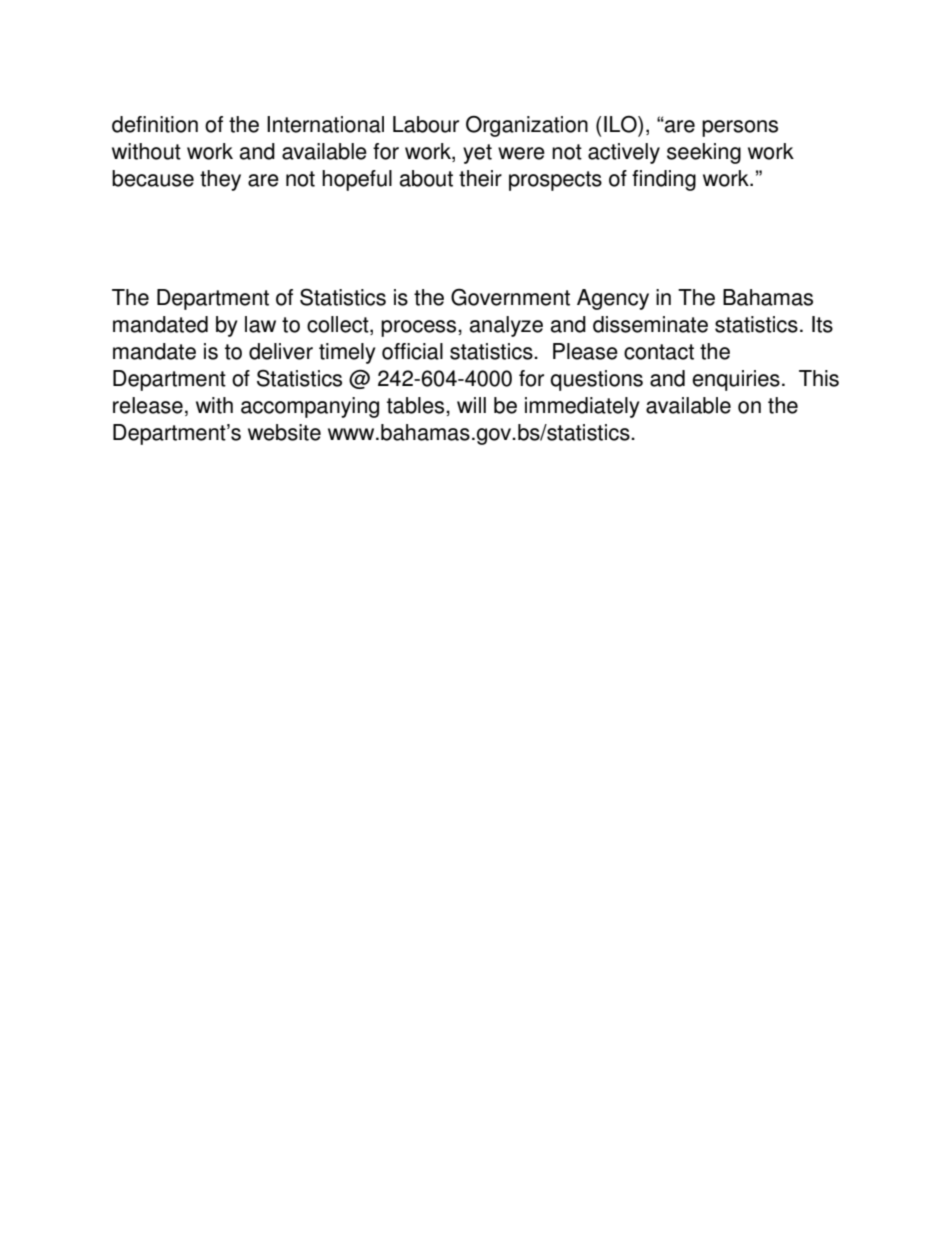 The height and width of the document is (1233, 952). Describe the element at coordinates (822, 324) in the document. I see `Its` at that location.
